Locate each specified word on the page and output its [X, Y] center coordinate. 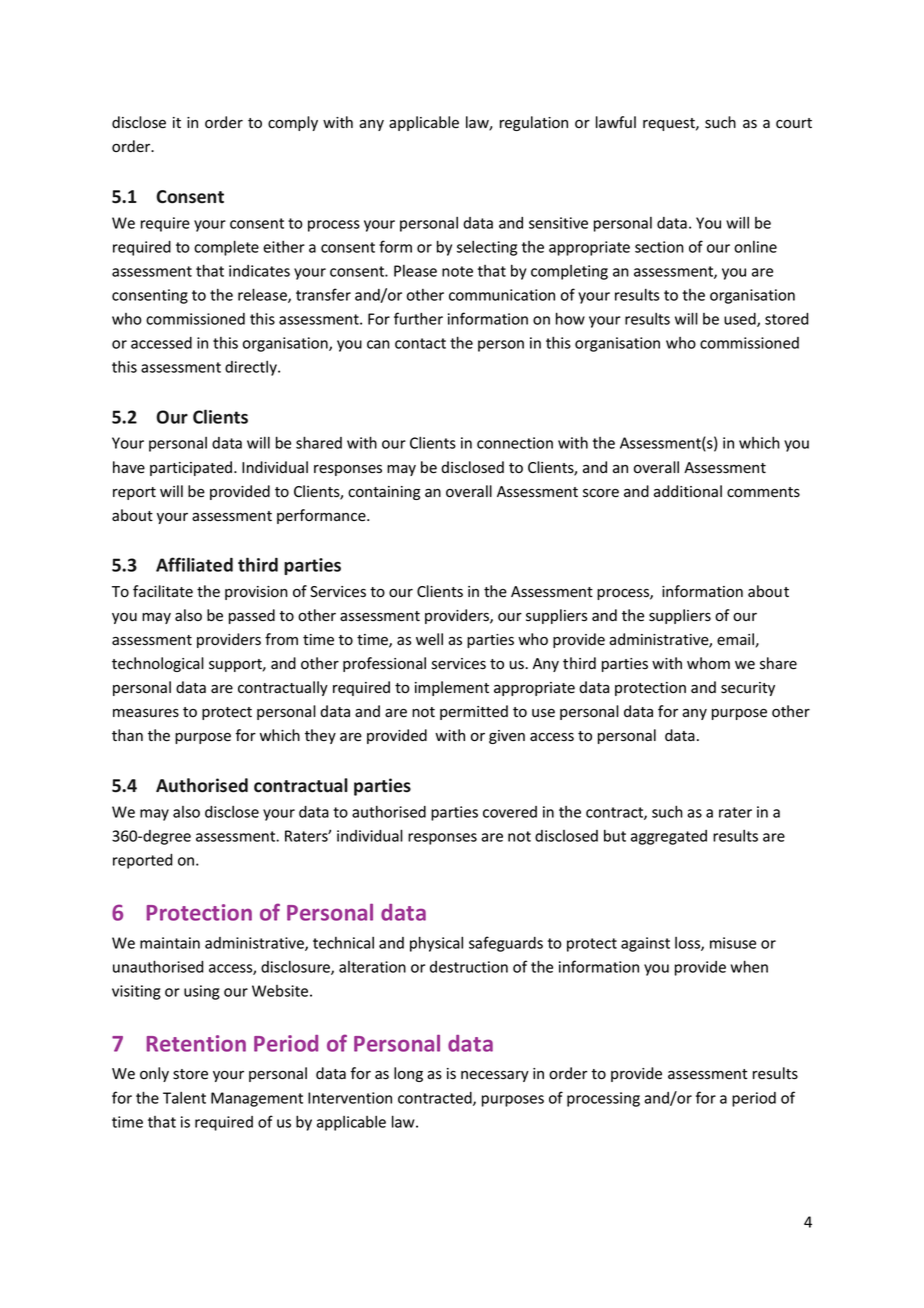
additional [688, 491]
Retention [196, 1043]
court [794, 123]
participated [191, 468]
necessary [495, 1076]
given [507, 737]
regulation [534, 123]
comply [293, 123]
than [127, 735]
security [748, 689]
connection [515, 443]
